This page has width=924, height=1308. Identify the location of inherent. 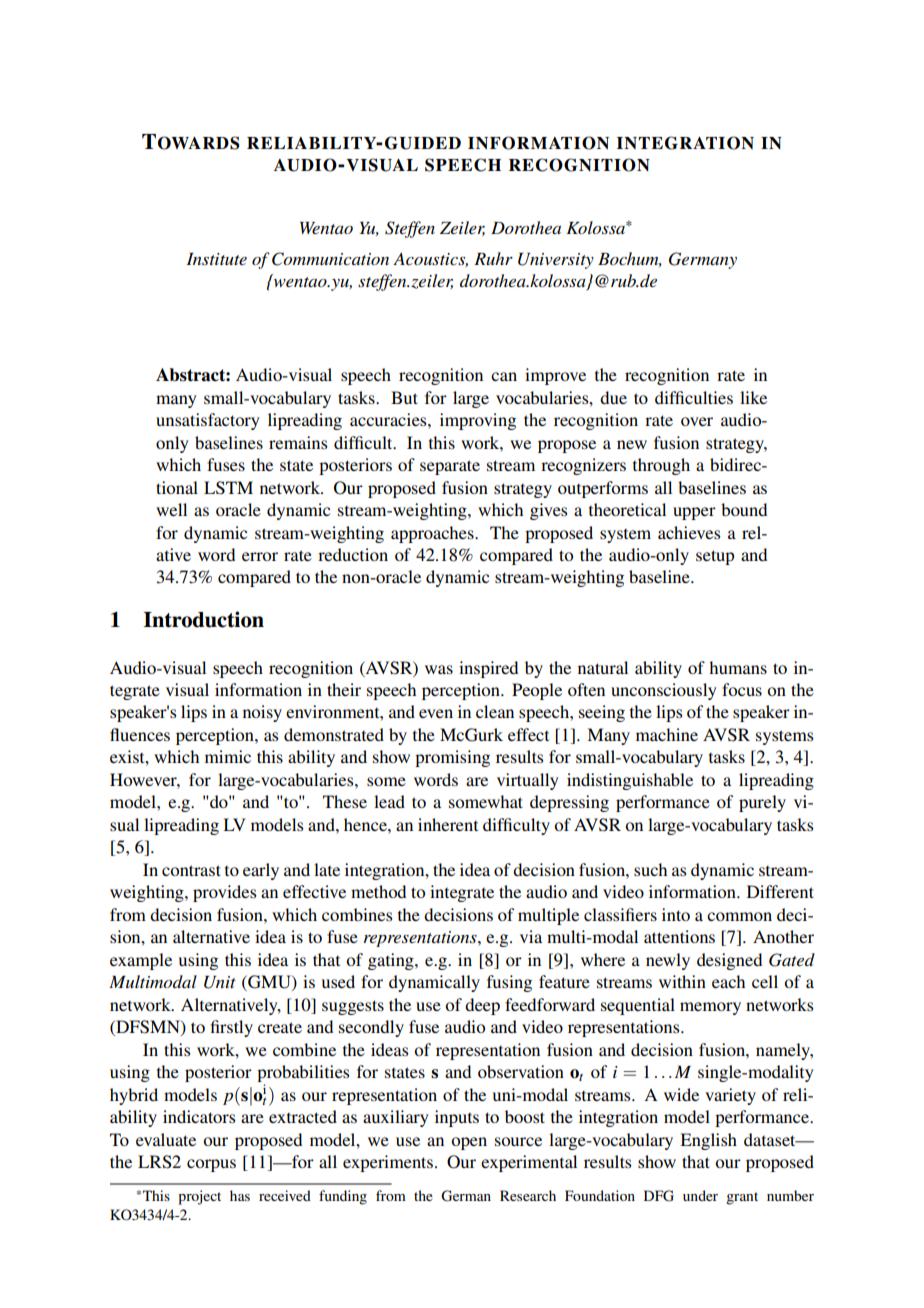
(448, 824).
